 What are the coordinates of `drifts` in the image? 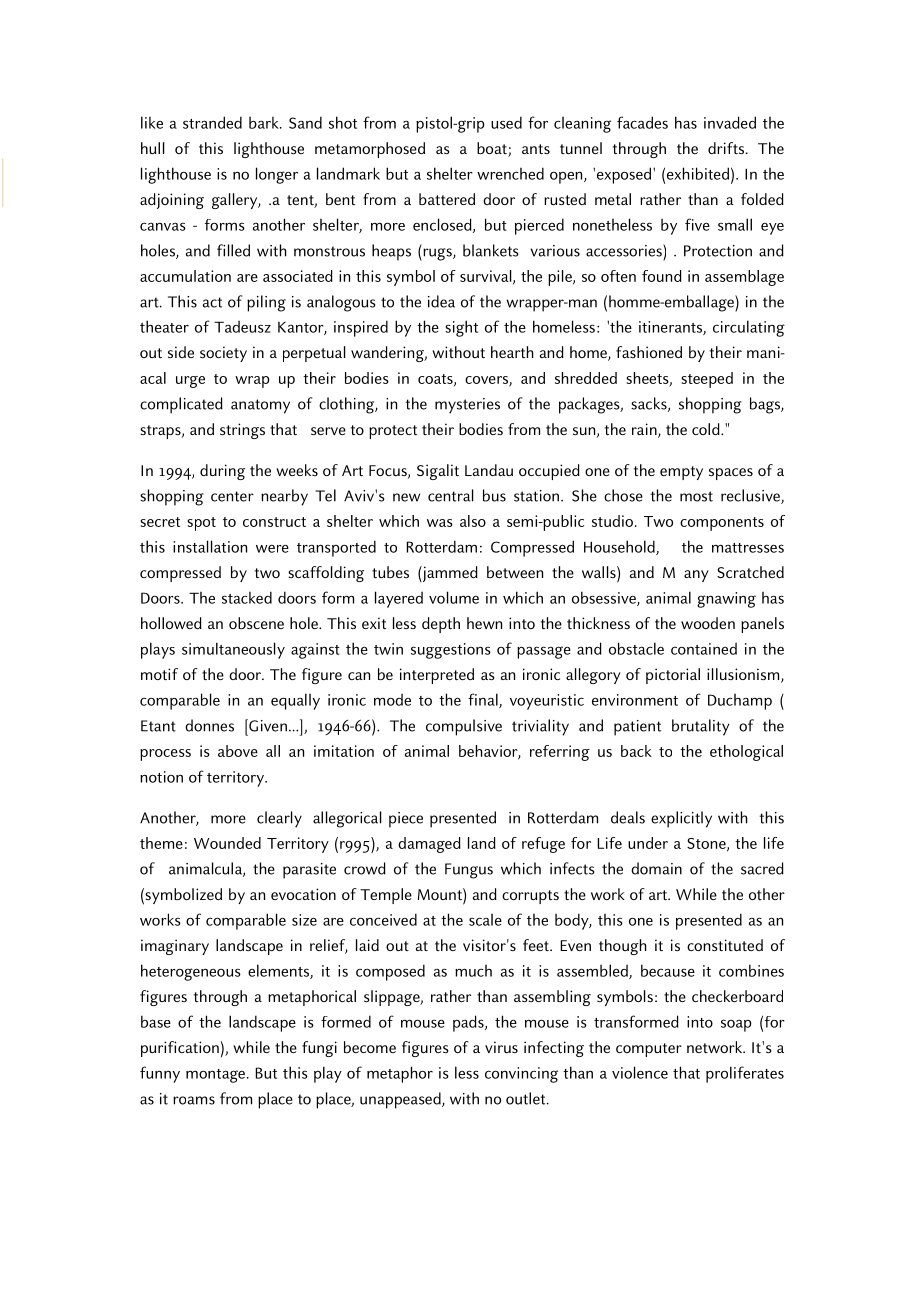 It's located at (727, 148).
